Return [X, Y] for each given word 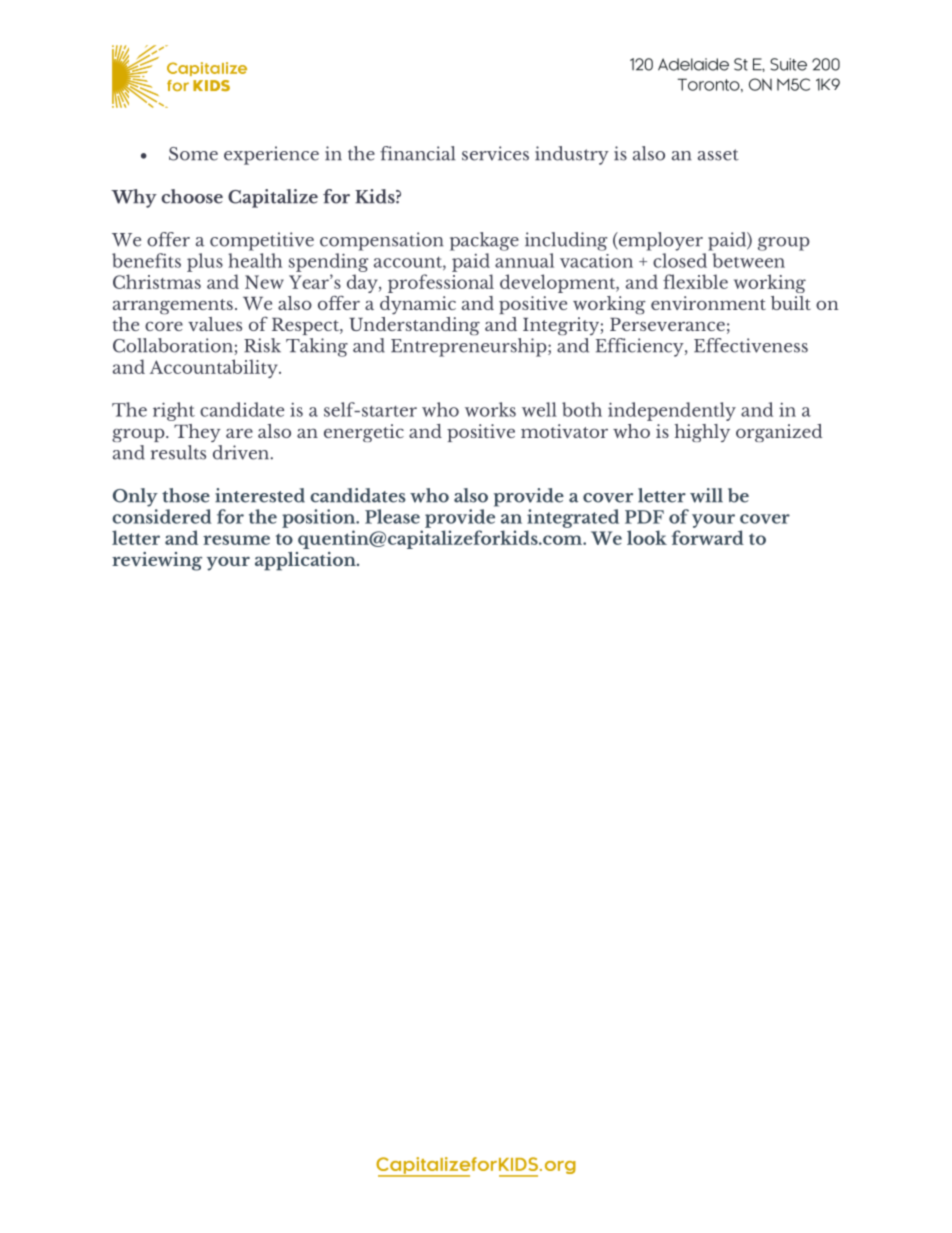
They [197, 433]
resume [236, 540]
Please [392, 516]
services [495, 153]
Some [193, 154]
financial [417, 153]
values [215, 324]
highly [702, 433]
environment [708, 303]
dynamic [418, 305]
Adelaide [693, 64]
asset [718, 155]
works [490, 409]
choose [192, 196]
